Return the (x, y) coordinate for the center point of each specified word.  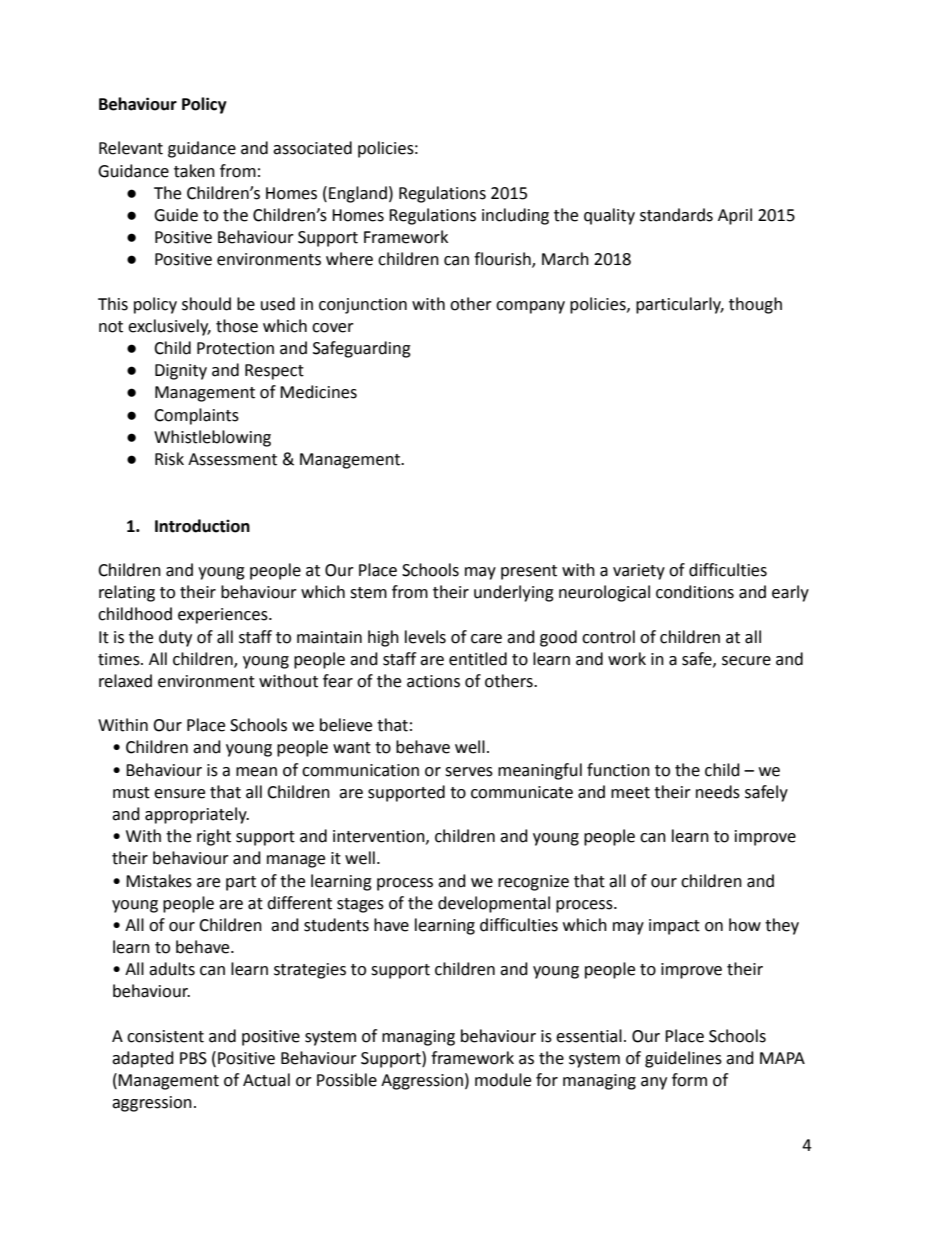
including (515, 216)
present (529, 572)
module (503, 1080)
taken (194, 171)
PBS (193, 1058)
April (735, 216)
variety (639, 572)
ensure (179, 794)
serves (469, 772)
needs (718, 792)
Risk (169, 459)
